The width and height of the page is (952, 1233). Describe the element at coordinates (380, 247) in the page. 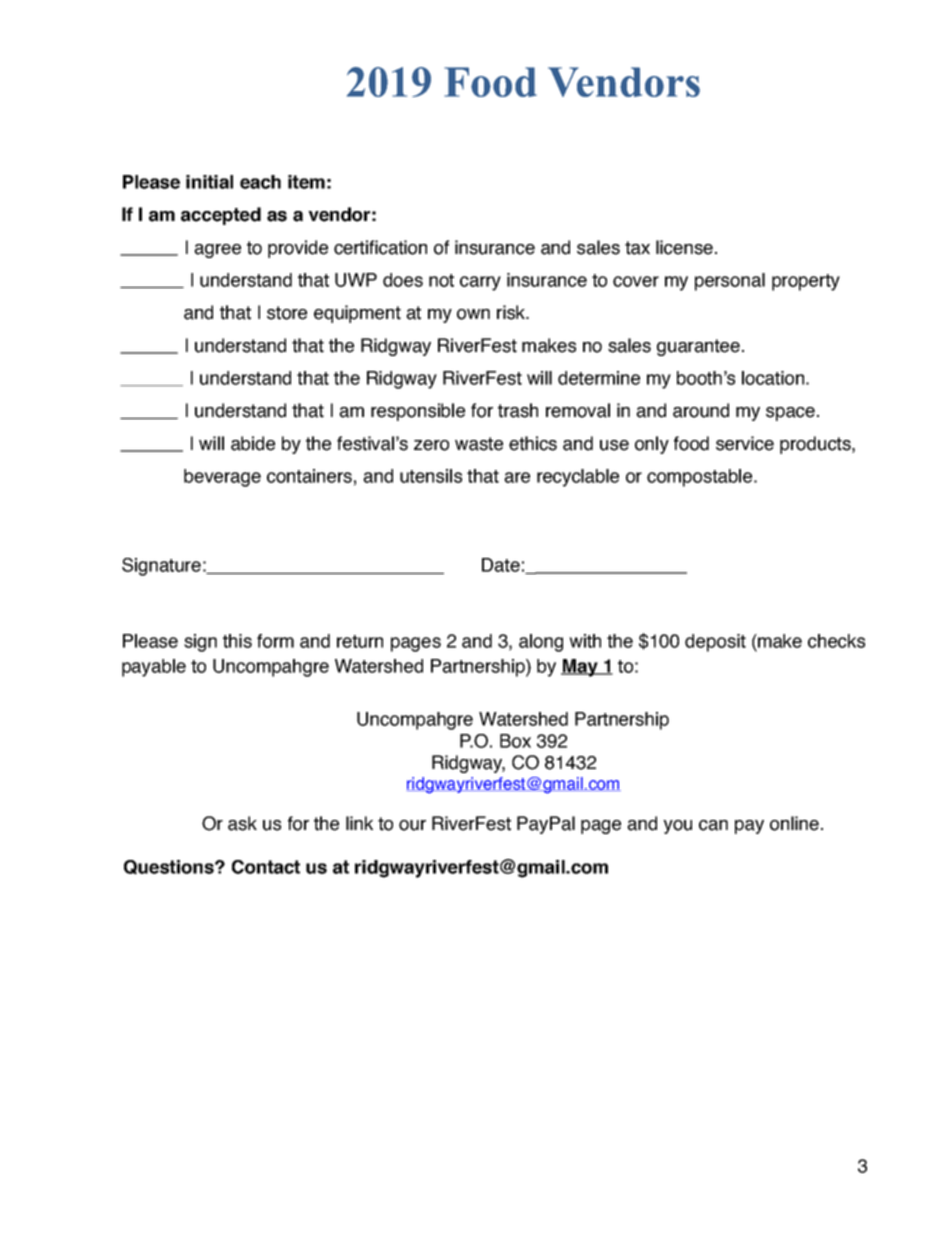

I see `certification` at that location.
